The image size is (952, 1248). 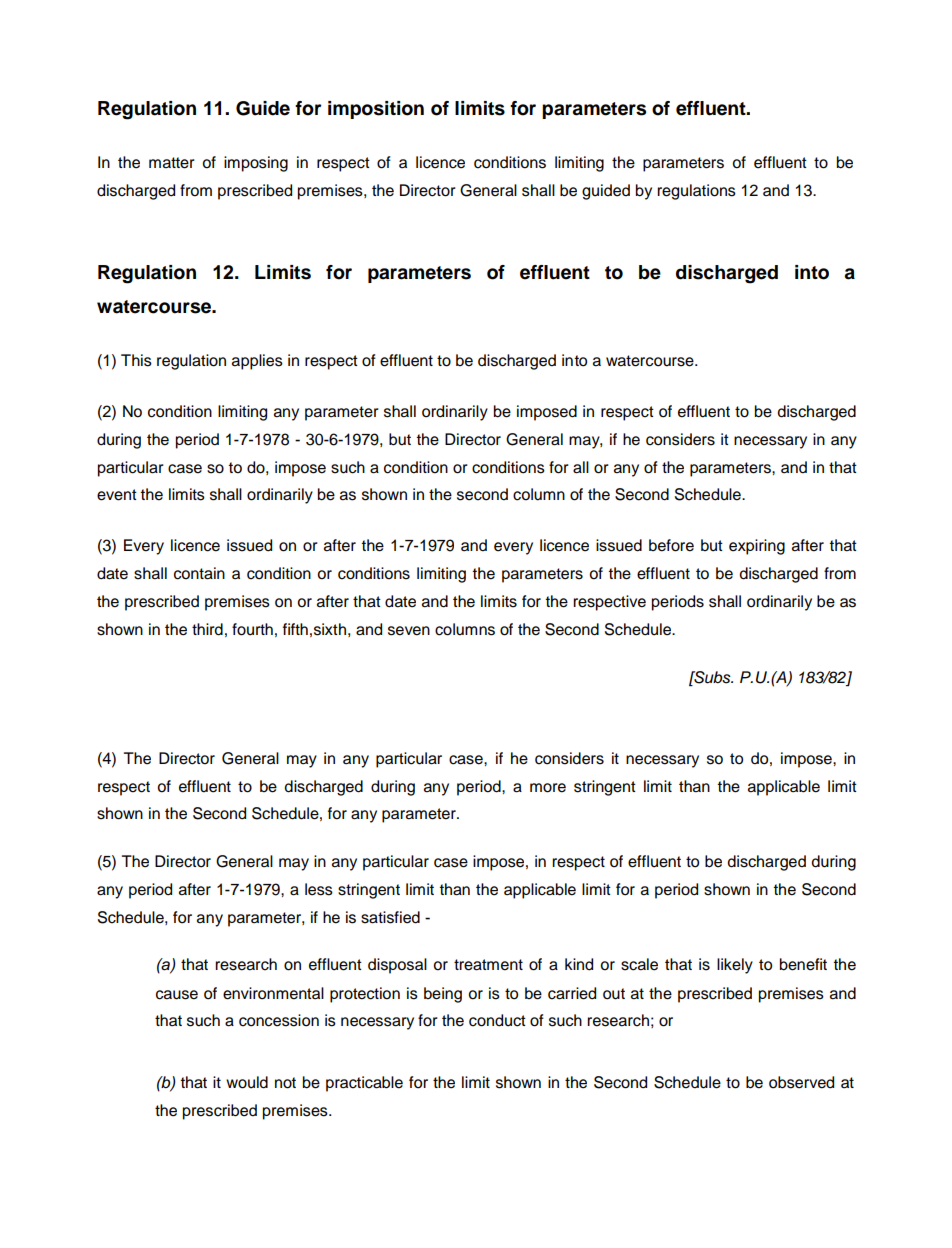 I want to click on imposition, so click(x=376, y=110).
